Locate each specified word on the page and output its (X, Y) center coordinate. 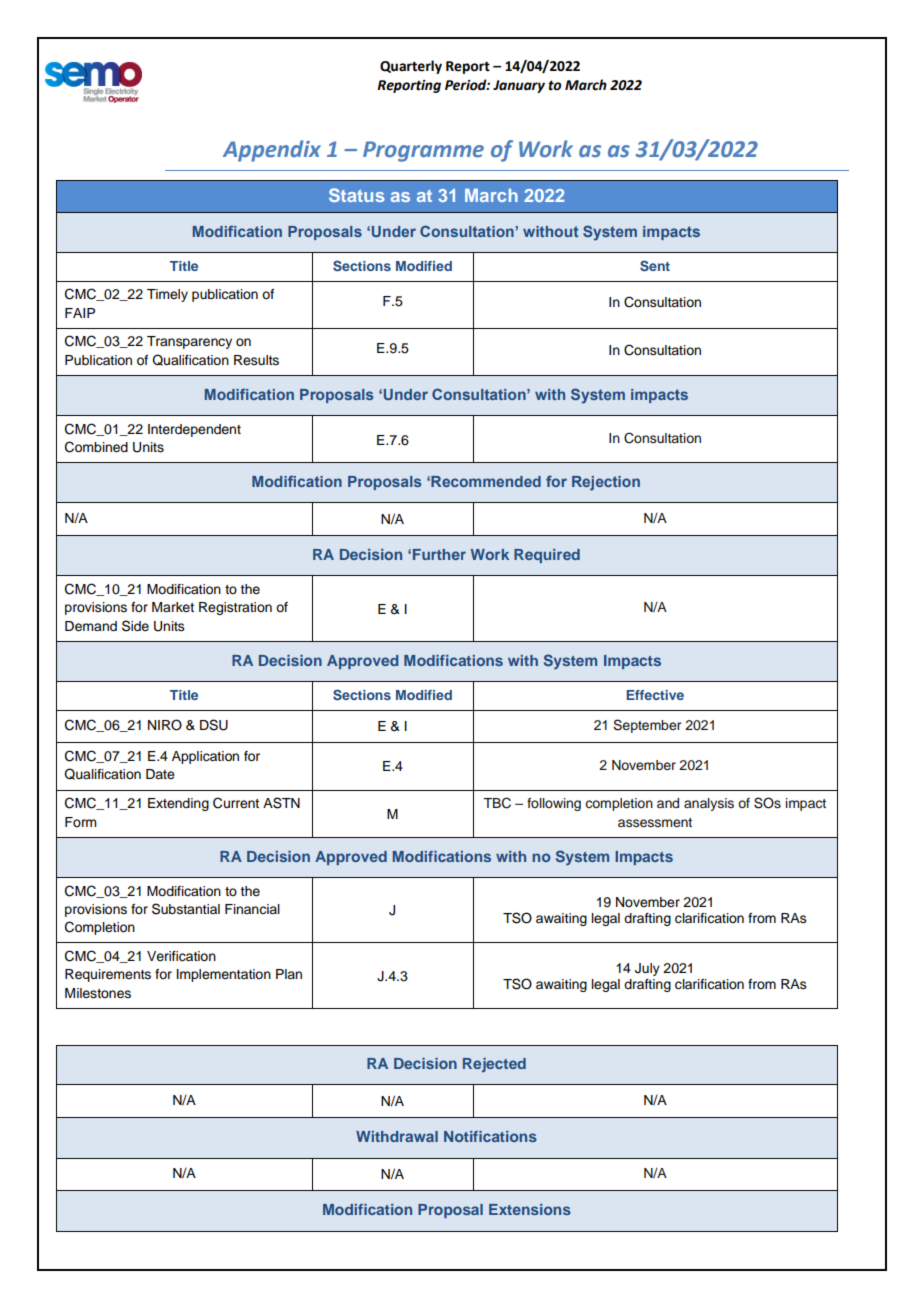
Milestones (98, 993)
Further (439, 554)
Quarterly (411, 67)
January (519, 86)
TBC (497, 803)
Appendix (272, 151)
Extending (178, 804)
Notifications (490, 1136)
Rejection (606, 483)
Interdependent (194, 430)
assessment (655, 822)
